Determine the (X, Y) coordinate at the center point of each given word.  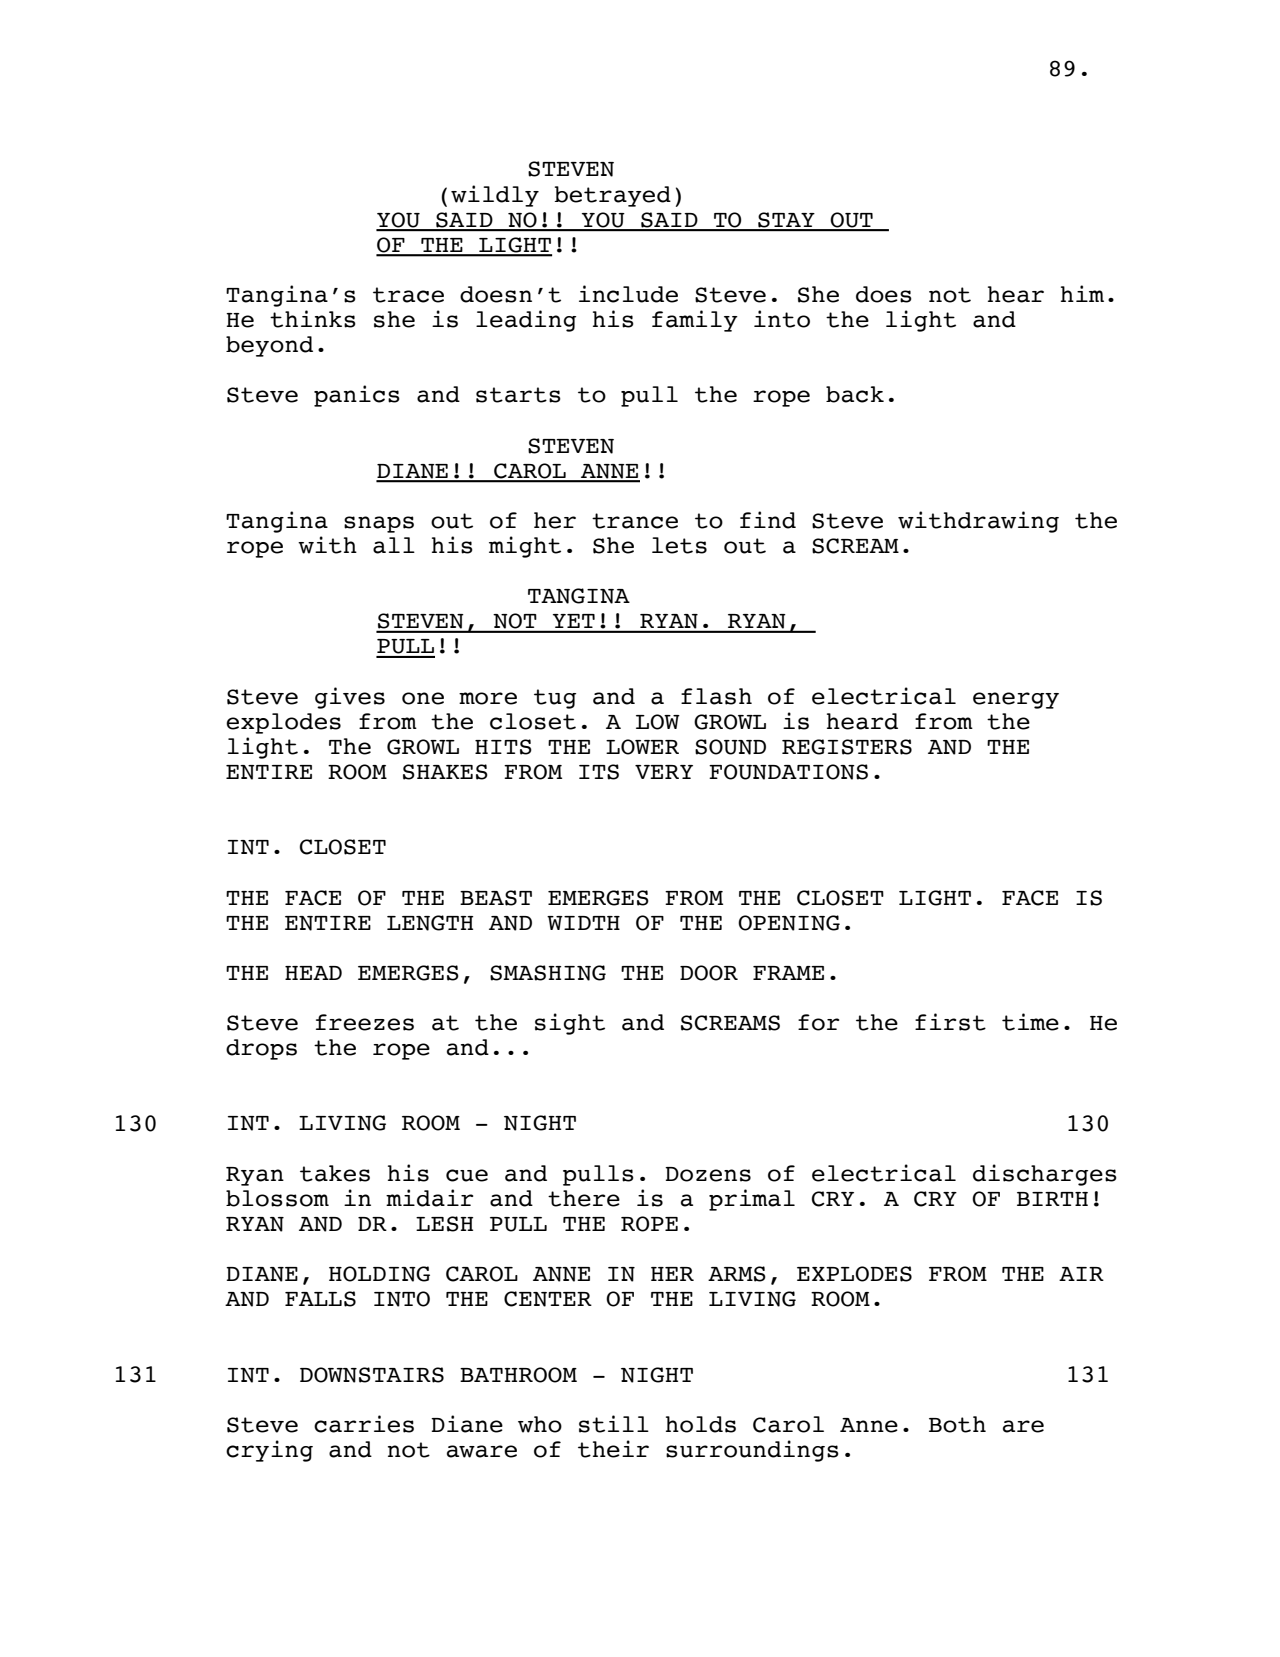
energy (1016, 700)
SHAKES (445, 772)
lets (679, 545)
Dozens (708, 1174)
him (1082, 293)
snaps (379, 524)
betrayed (612, 196)
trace (408, 295)
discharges (1045, 1175)
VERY (664, 772)
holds (701, 1424)
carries (364, 1424)
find (768, 520)
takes (335, 1173)
